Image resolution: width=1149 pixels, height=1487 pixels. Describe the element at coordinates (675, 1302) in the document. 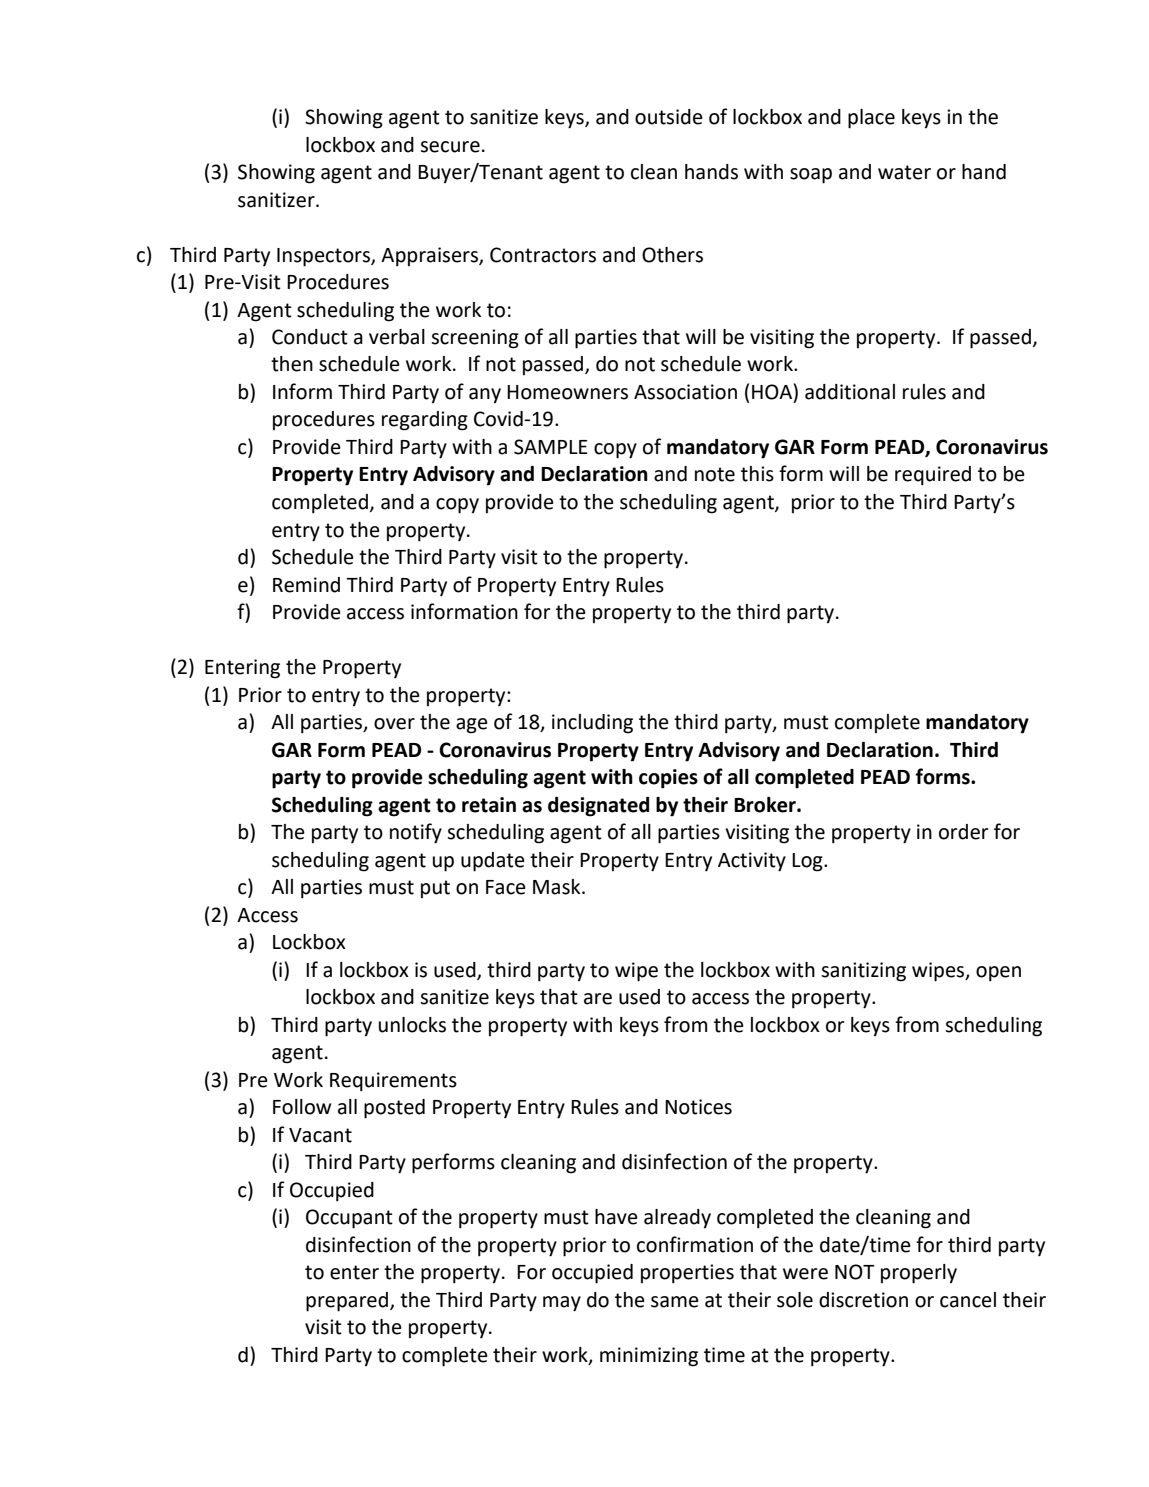

I see `same` at that location.
